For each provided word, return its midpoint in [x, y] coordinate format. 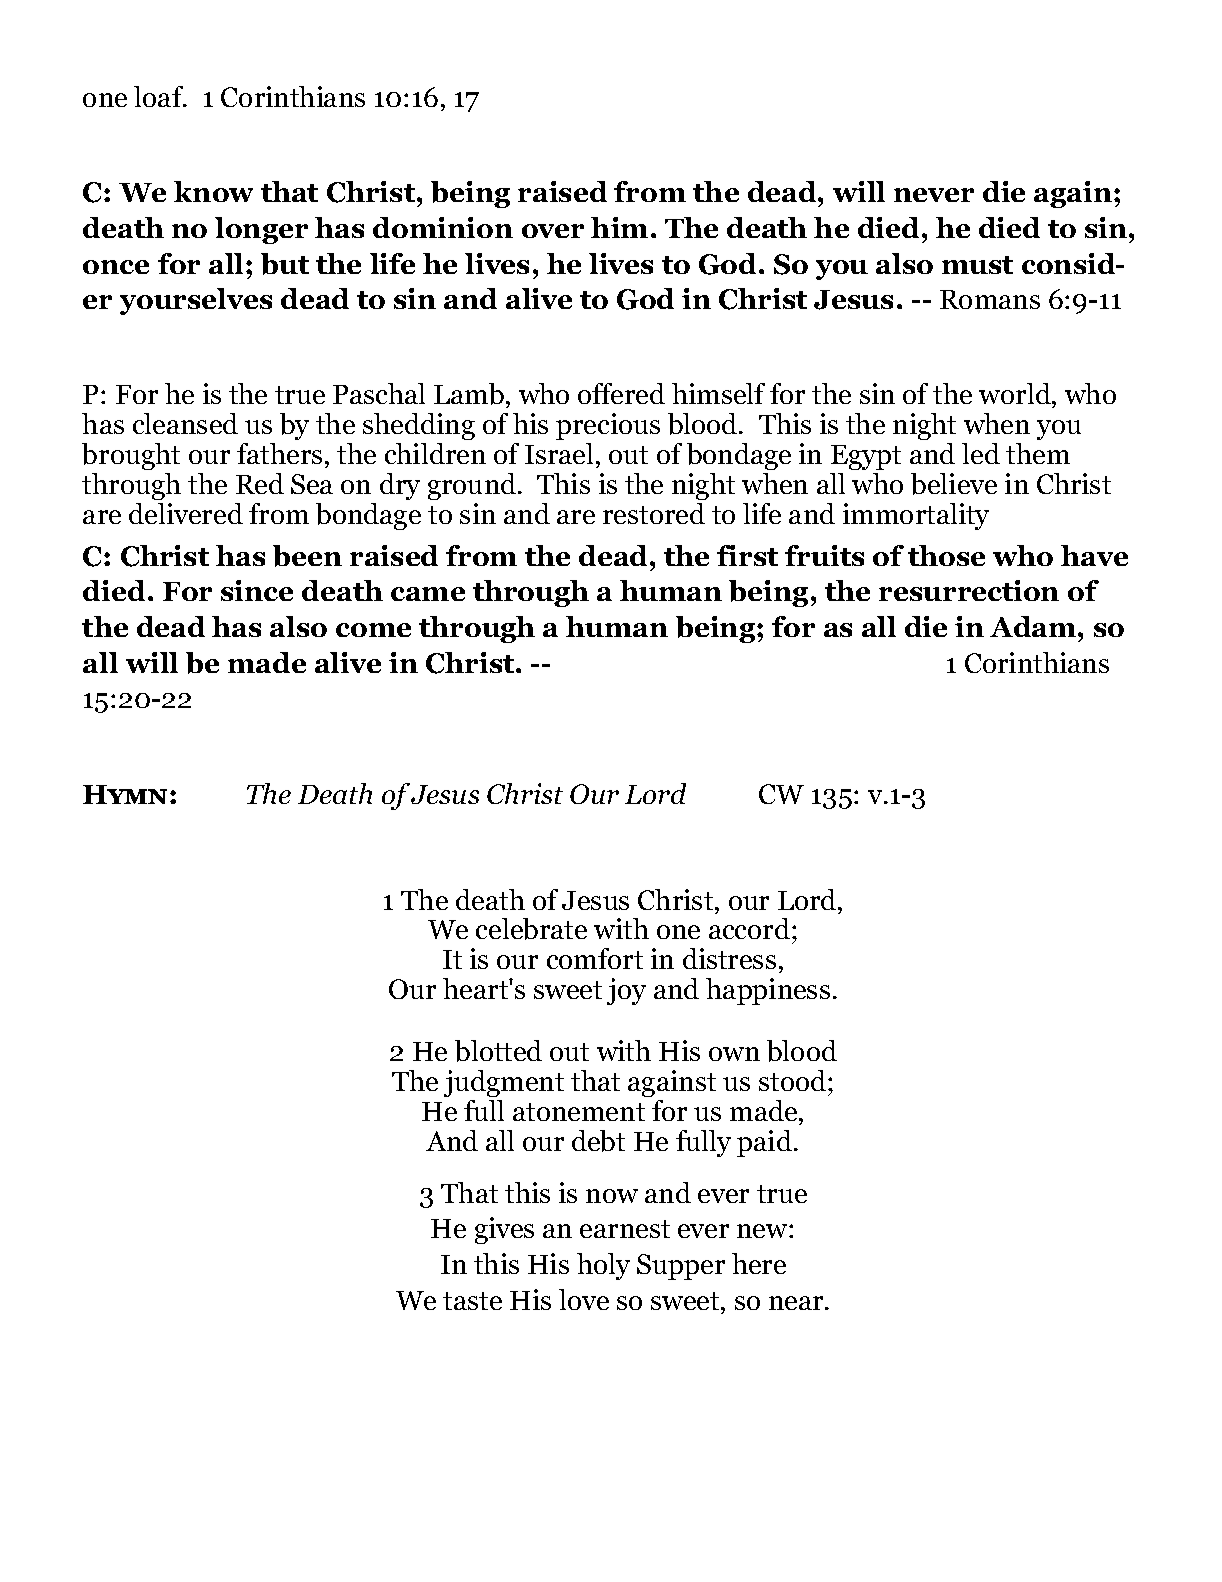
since [257, 590]
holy [603, 1266]
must [977, 265]
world [1016, 395]
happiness [768, 991]
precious [608, 426]
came [428, 594]
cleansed [185, 423]
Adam [1034, 626]
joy [626, 991]
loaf [160, 96]
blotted [498, 1051]
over [553, 231]
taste [472, 1301]
